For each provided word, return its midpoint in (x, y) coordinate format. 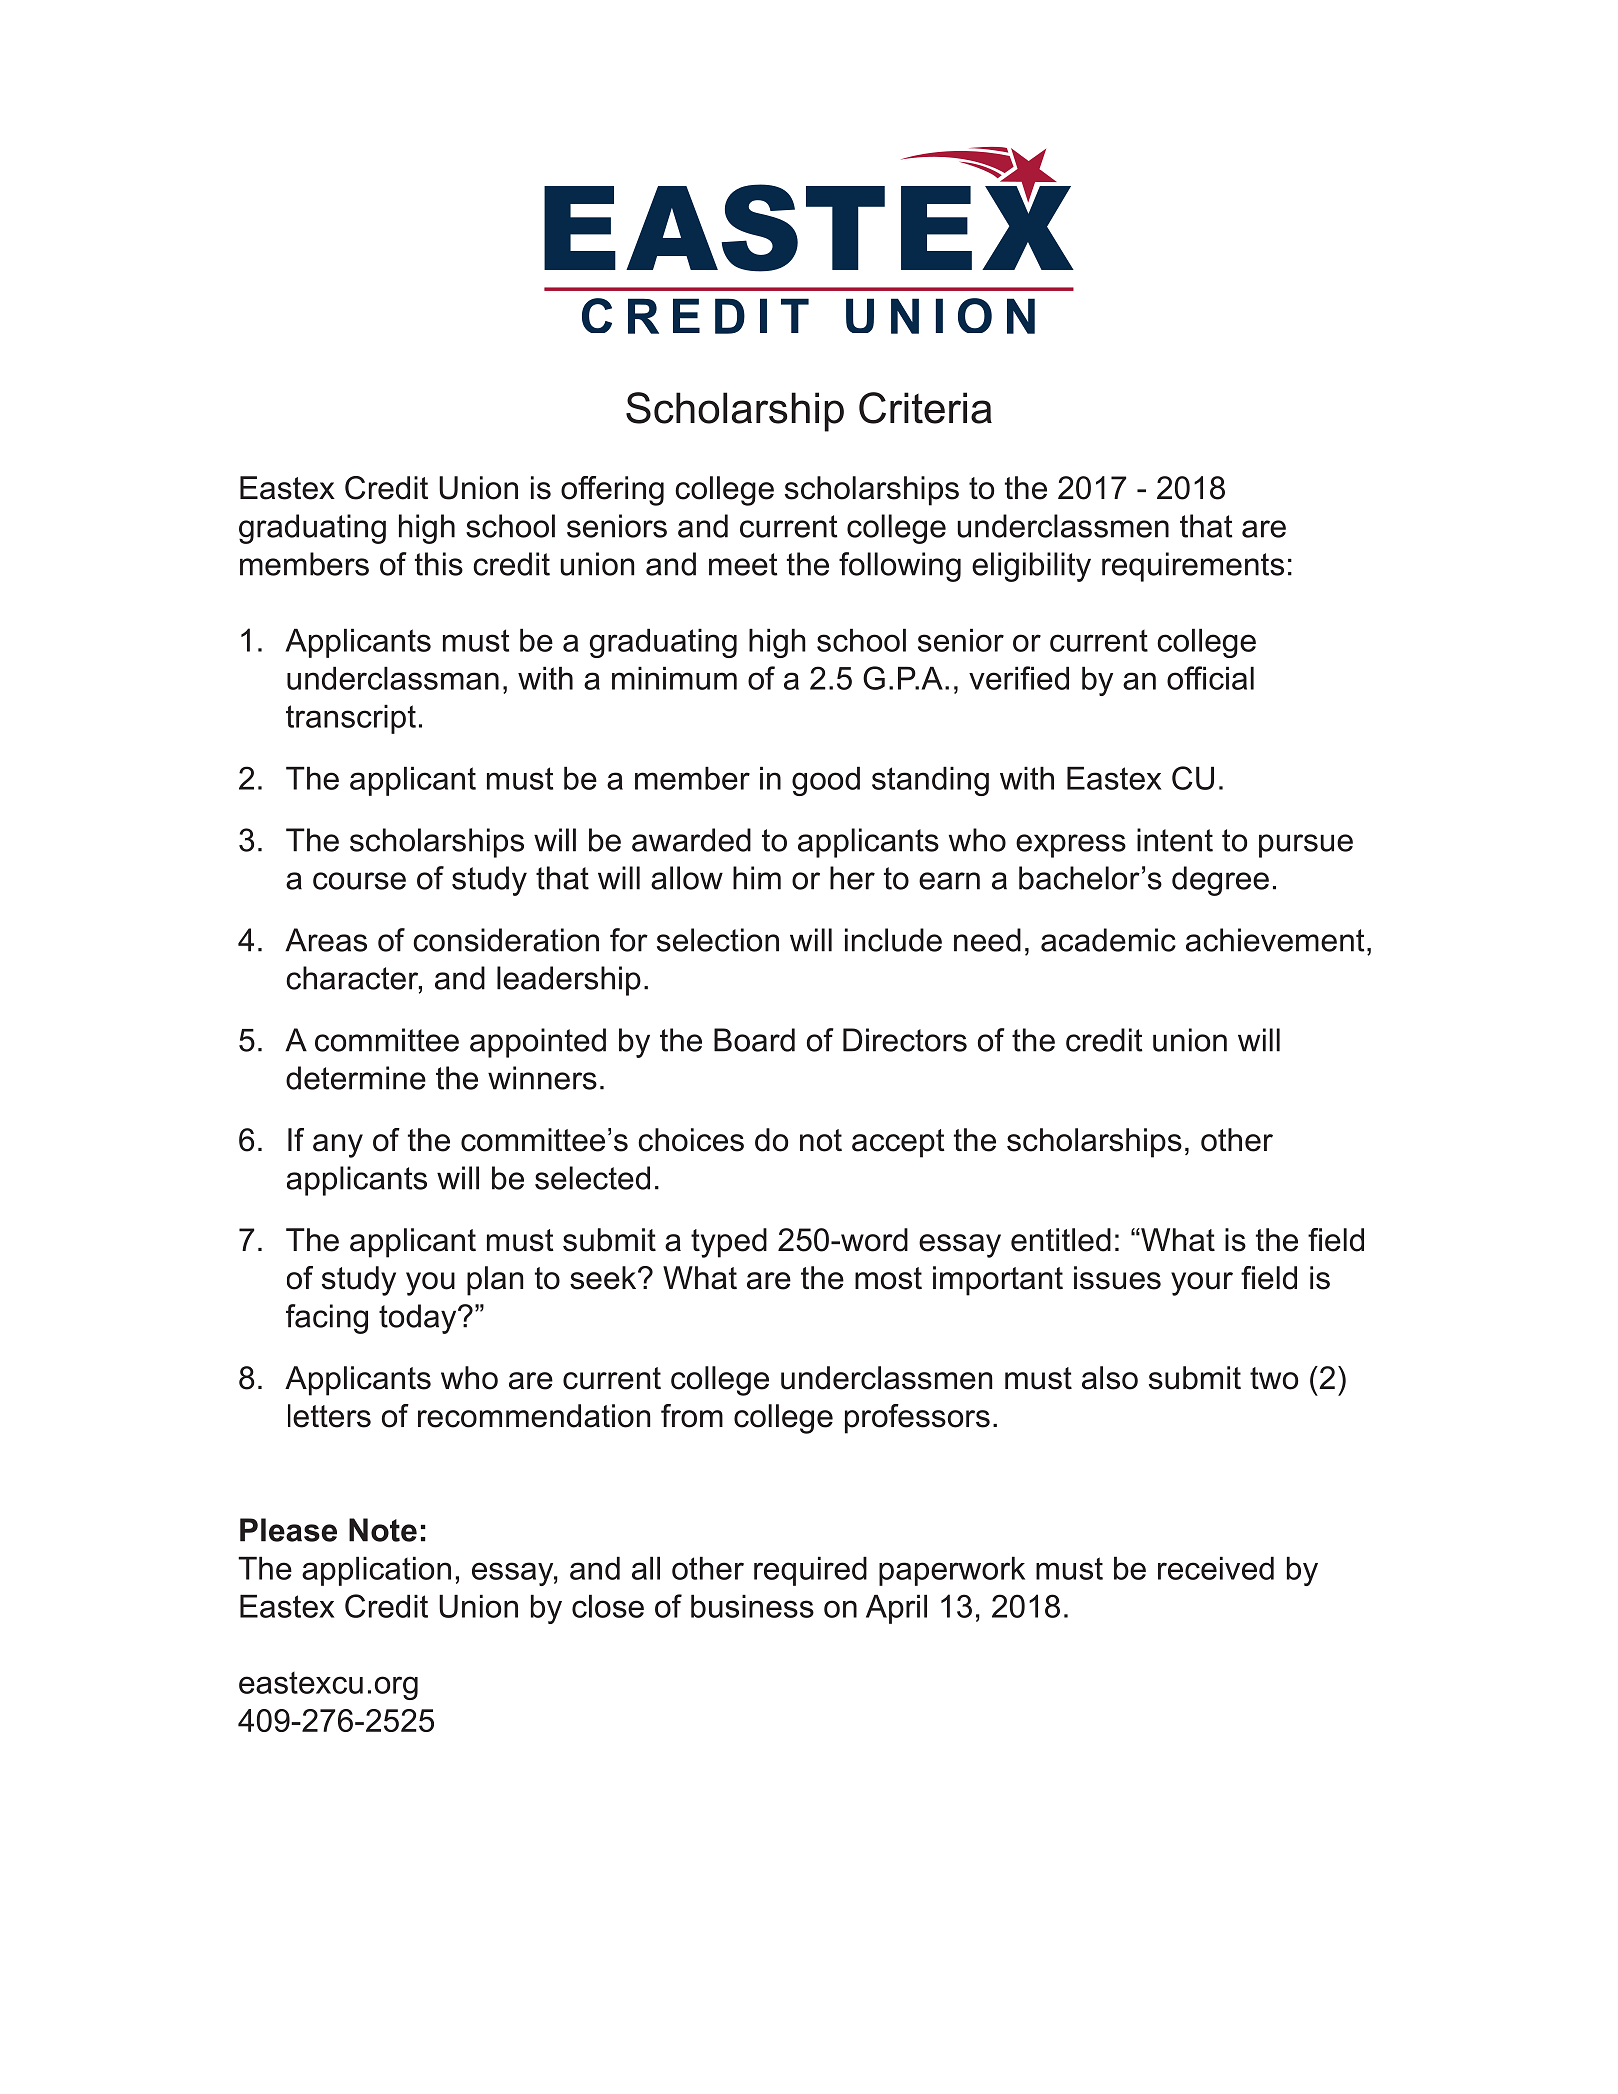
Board (754, 1040)
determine (356, 1078)
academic (1108, 940)
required (810, 1571)
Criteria (925, 408)
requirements (1193, 567)
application (376, 1571)
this (439, 564)
